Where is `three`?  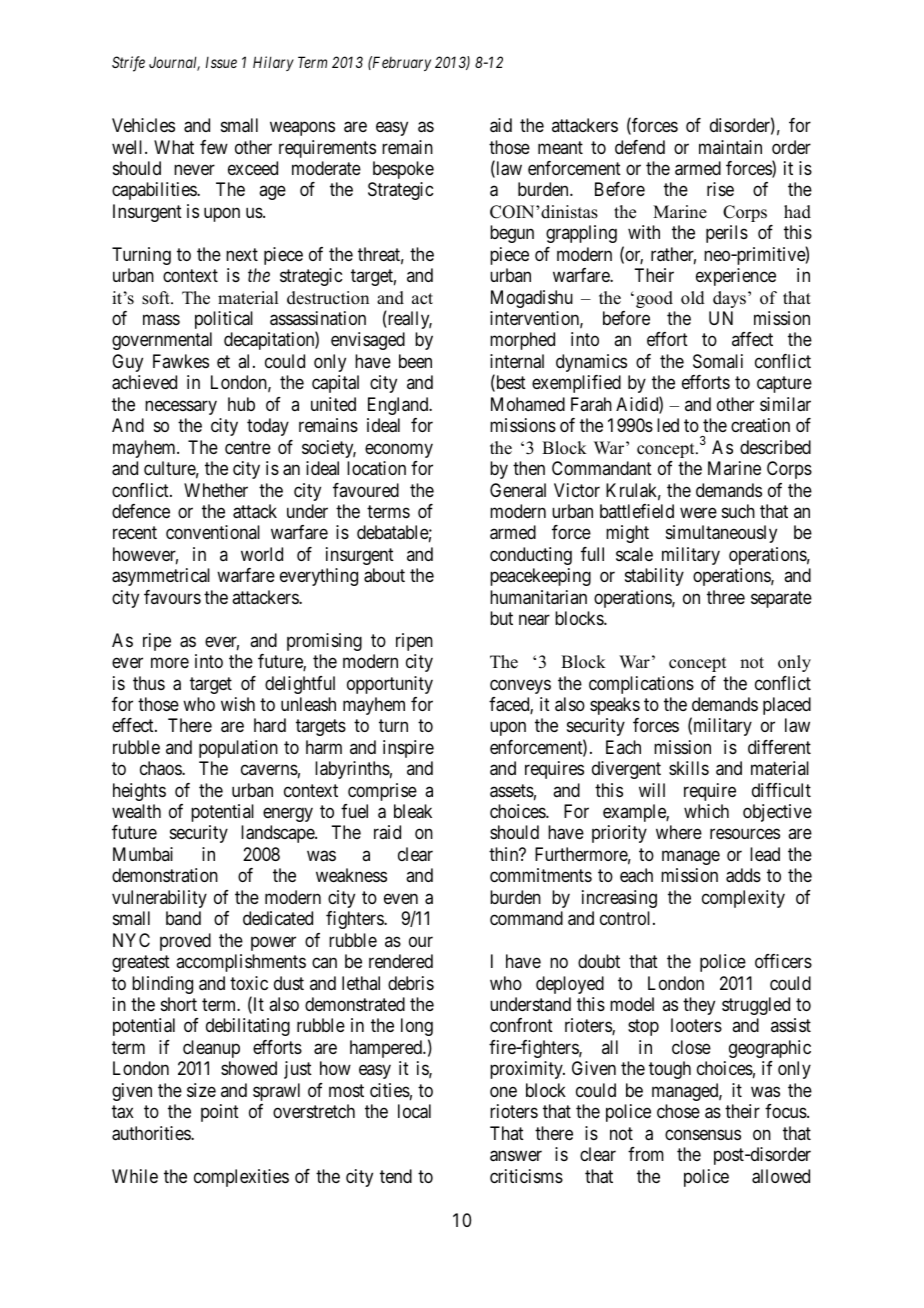 three is located at coordinates (726, 597).
